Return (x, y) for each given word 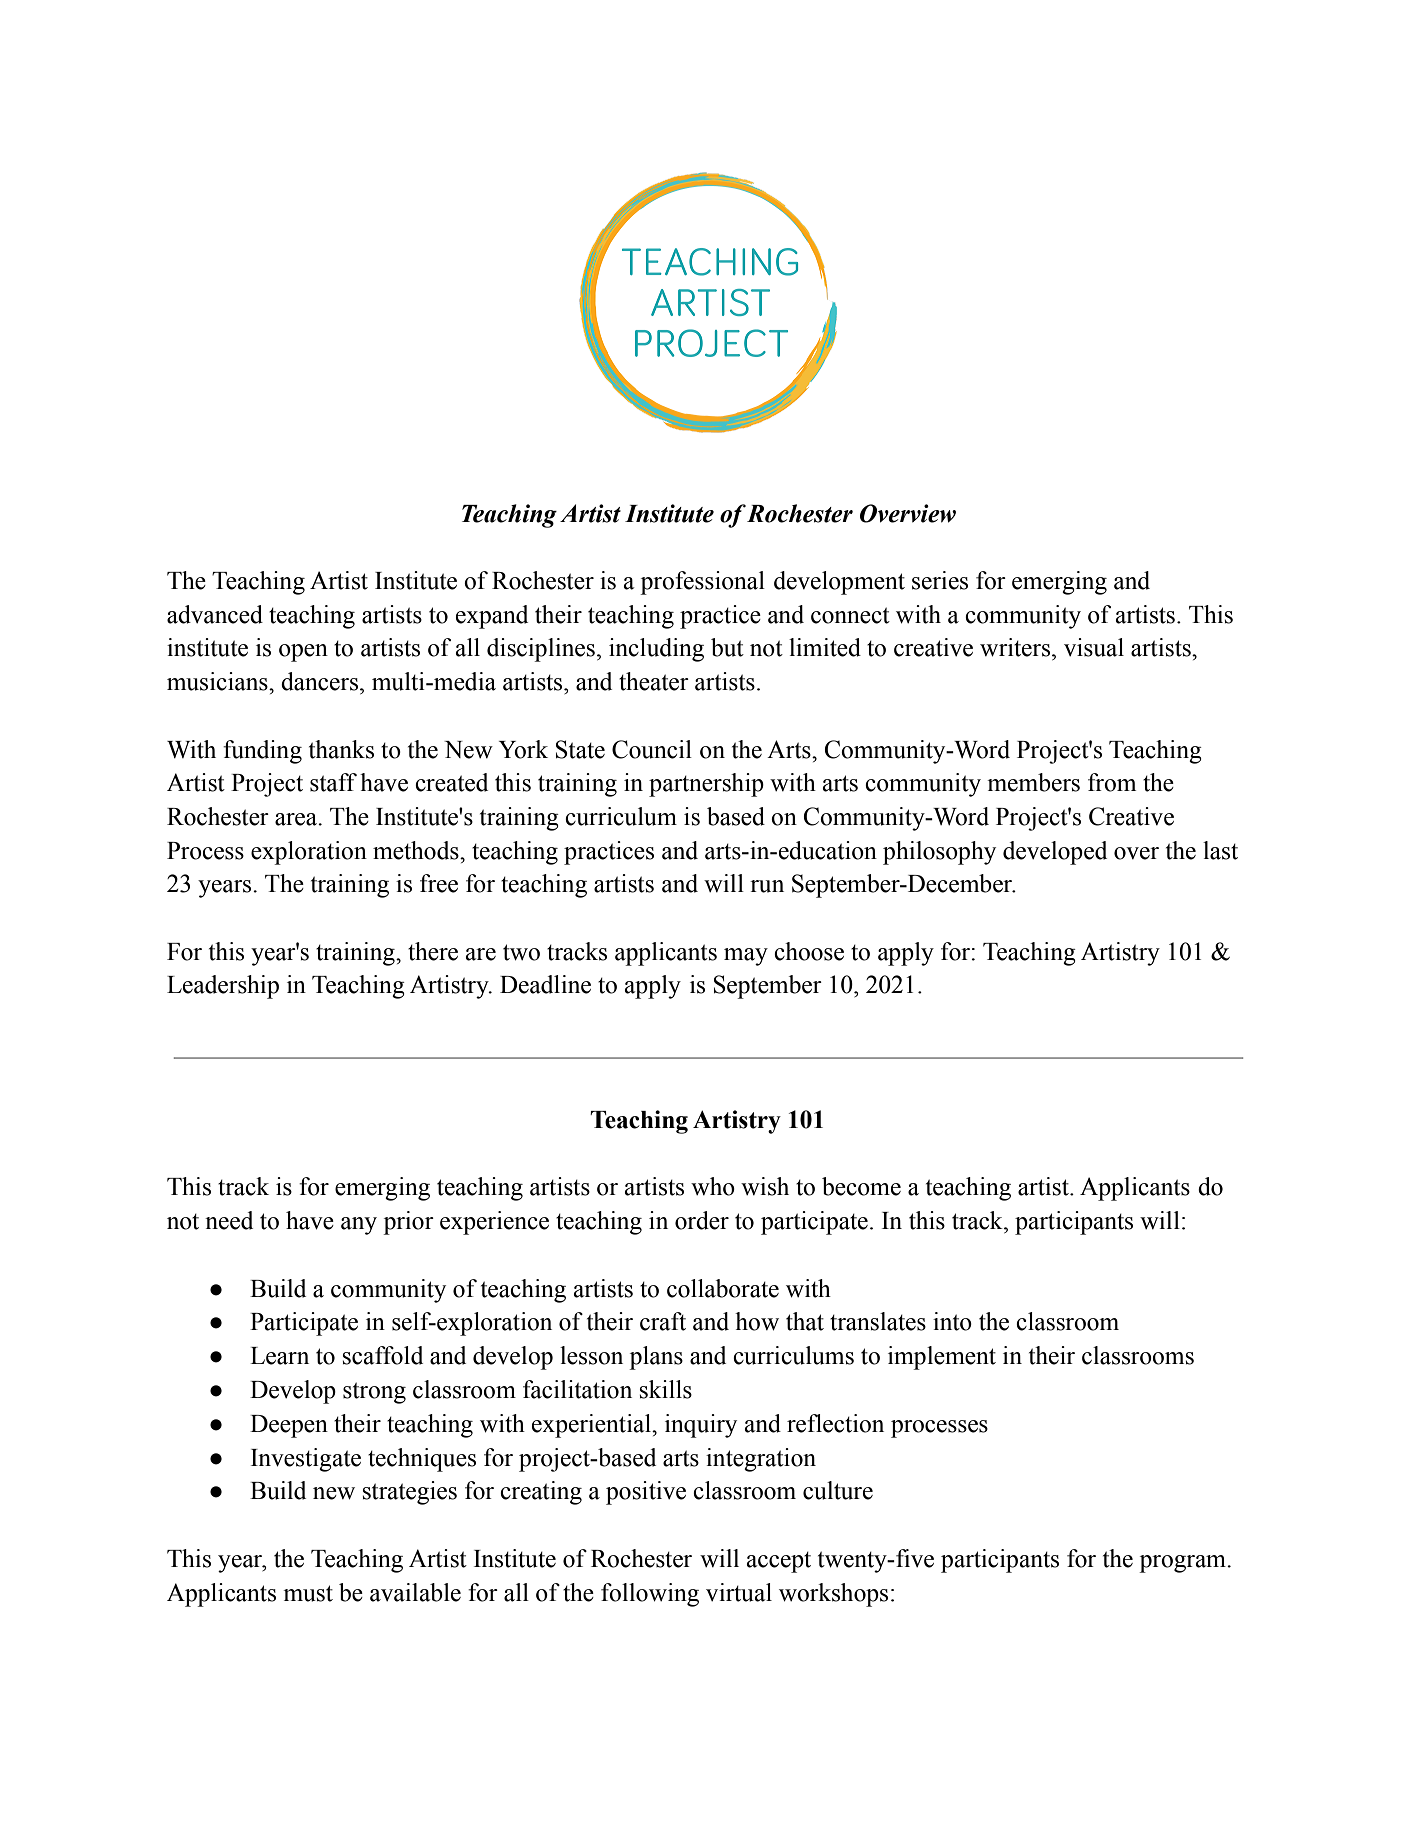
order (702, 1220)
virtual (739, 1592)
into (952, 1321)
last (1220, 850)
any (359, 1226)
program (1183, 1564)
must (308, 1593)
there (433, 951)
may (746, 957)
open (303, 653)
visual (1094, 647)
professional (702, 583)
